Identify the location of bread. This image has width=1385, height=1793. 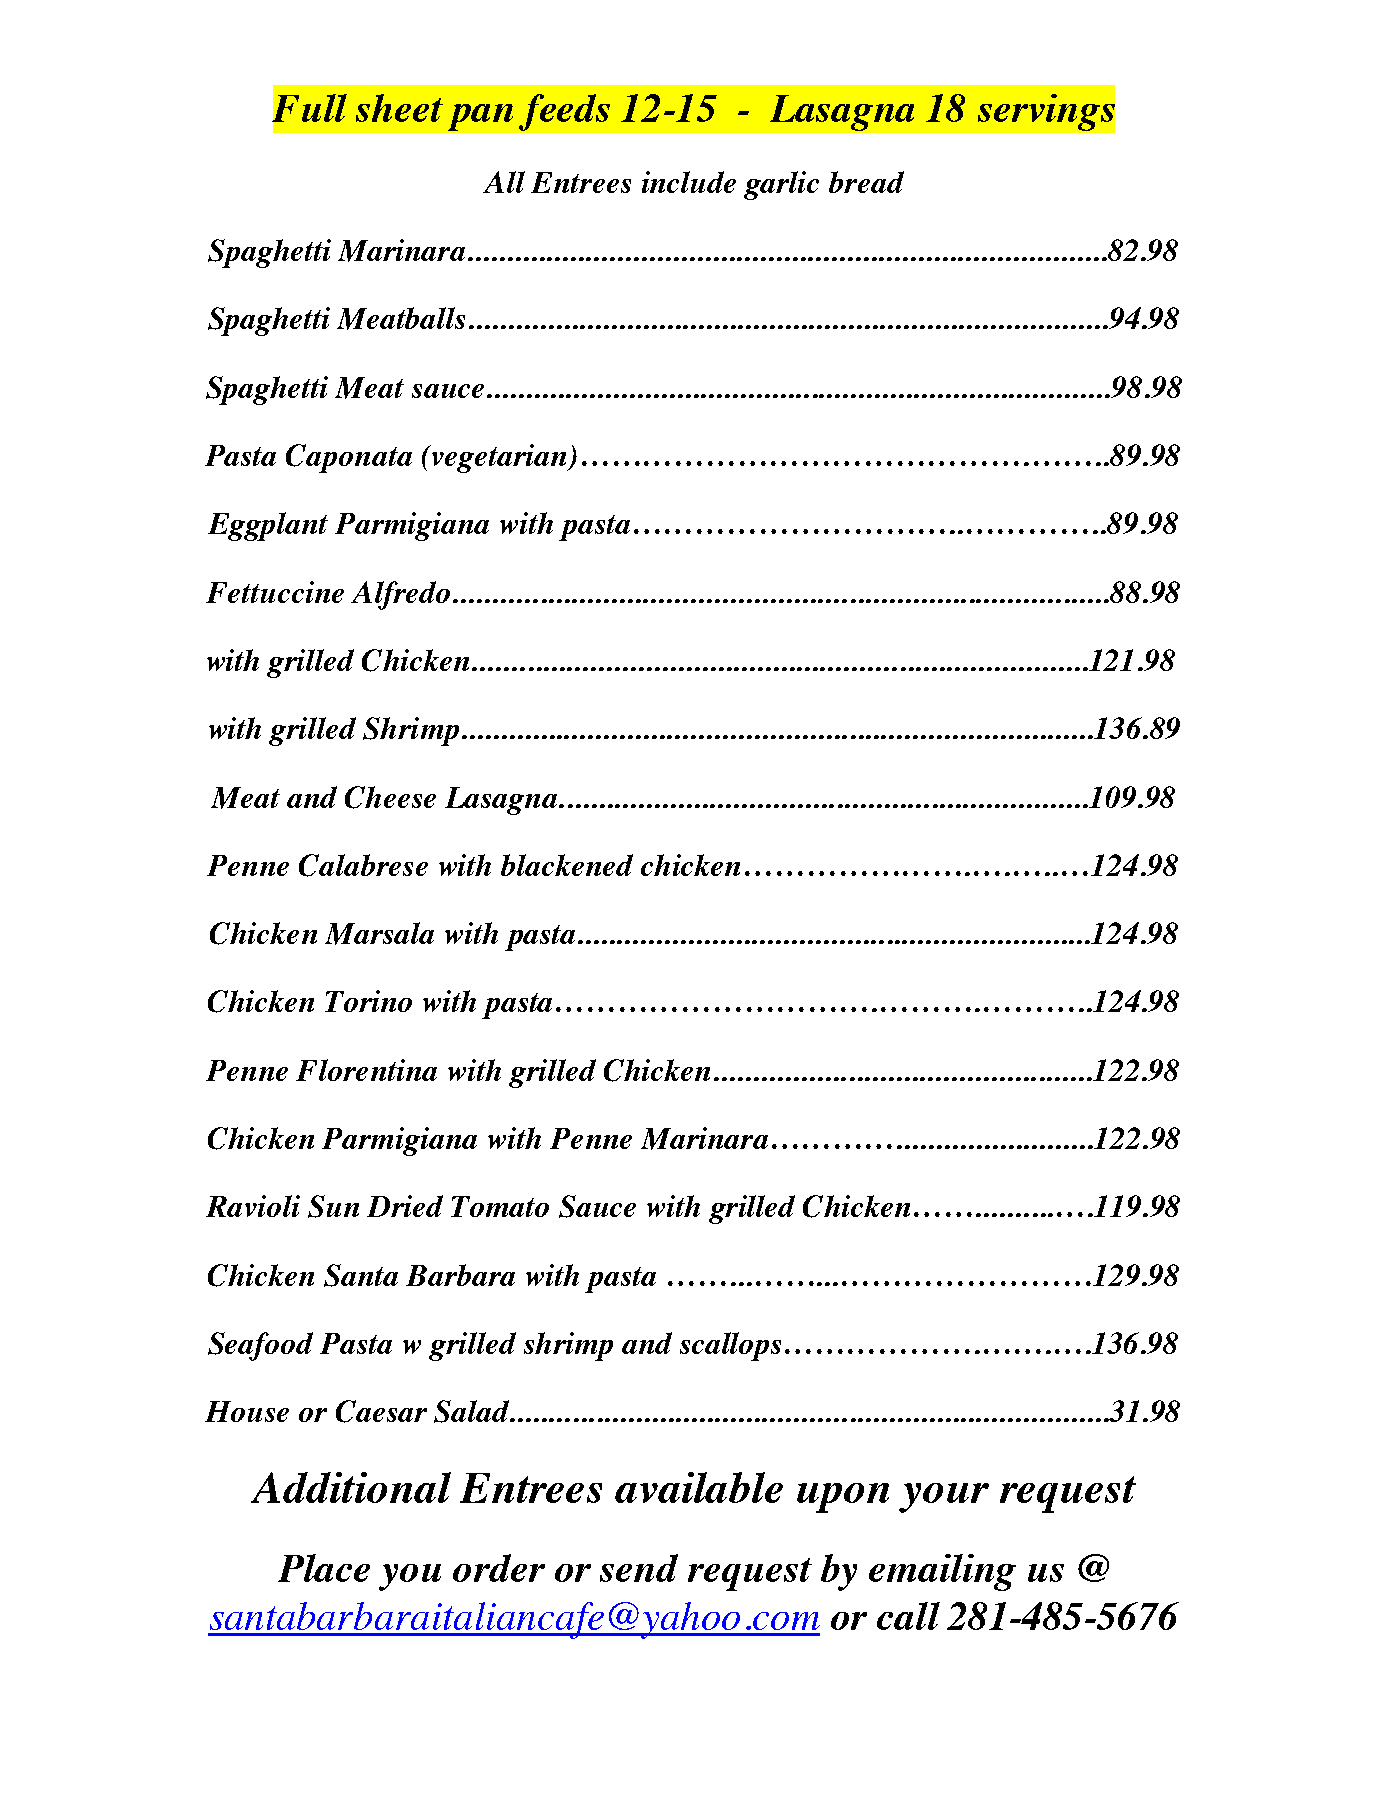
(866, 182).
